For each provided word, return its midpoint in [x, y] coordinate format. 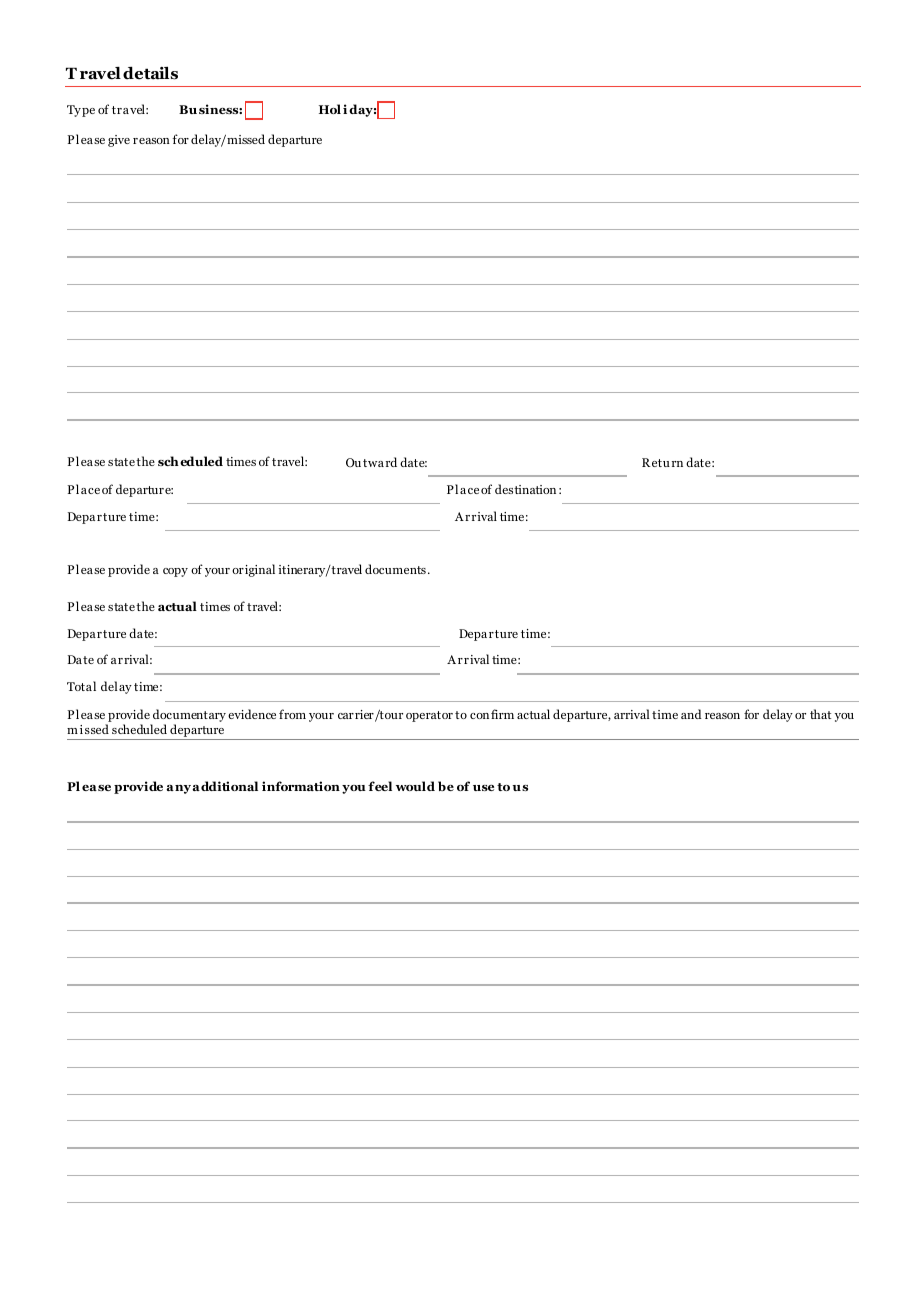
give [119, 141]
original [253, 570]
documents [395, 569]
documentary [189, 715]
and [691, 714]
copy [175, 572]
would [415, 786]
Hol [330, 109]
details [150, 73]
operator [429, 716]
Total [81, 686]
